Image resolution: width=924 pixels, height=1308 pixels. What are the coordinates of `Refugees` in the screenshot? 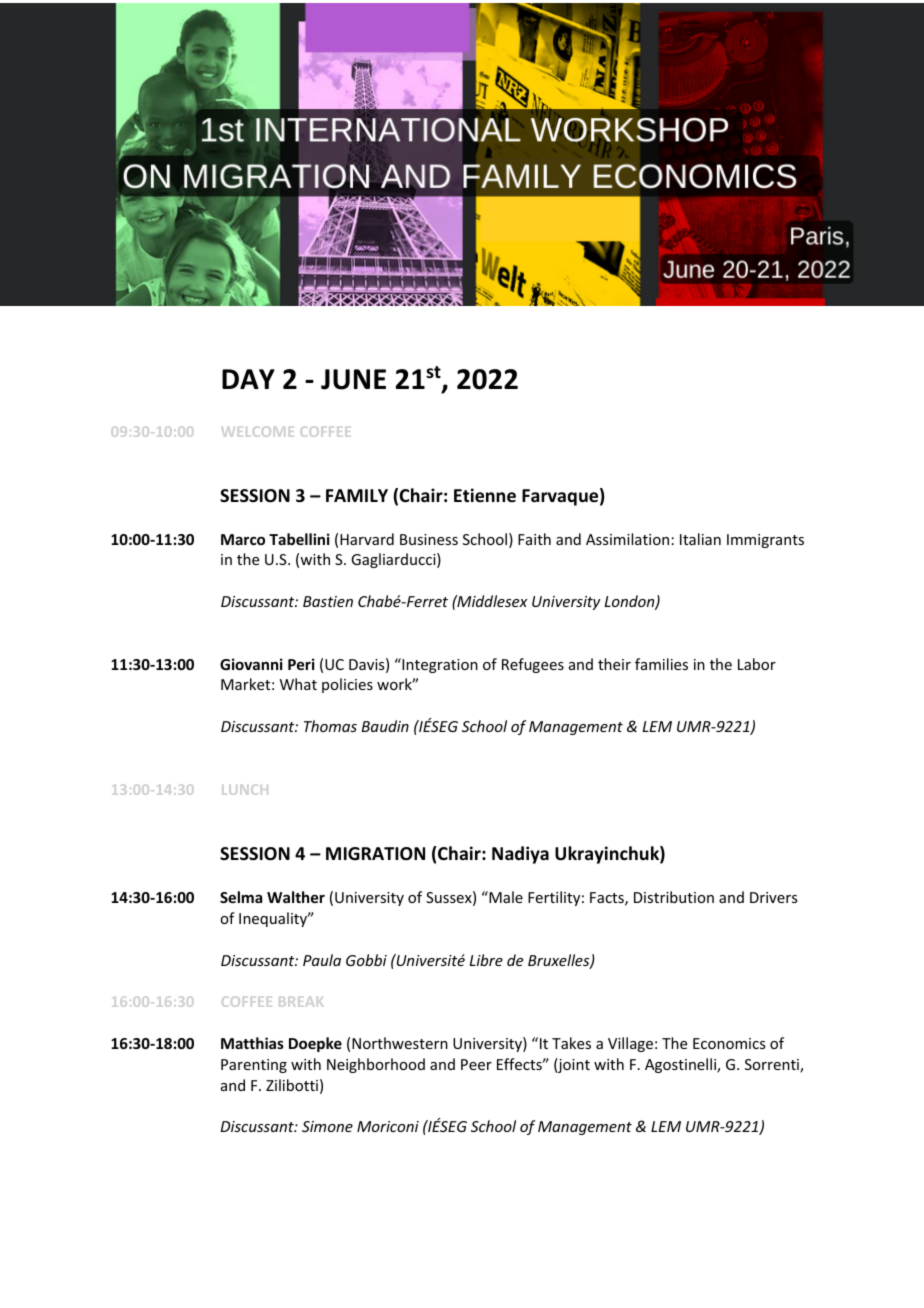 It's located at (533, 665).
